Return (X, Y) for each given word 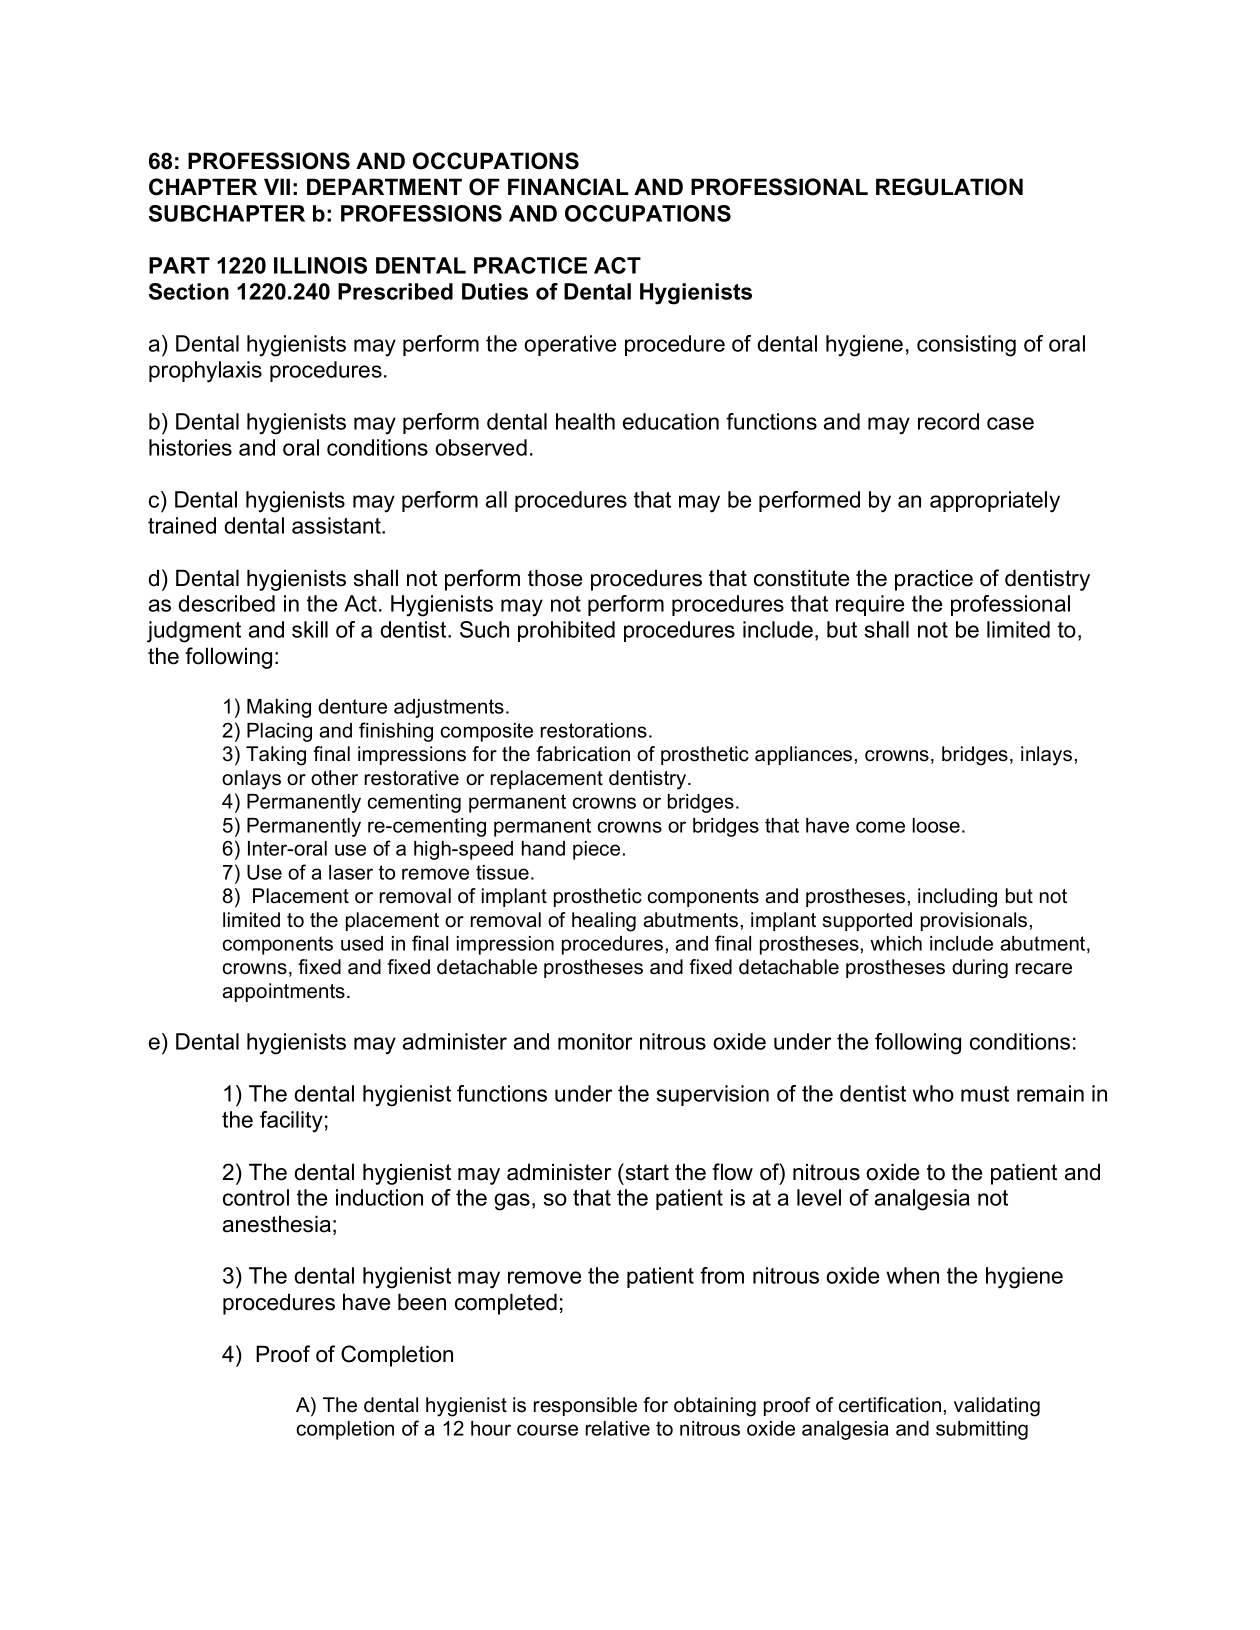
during (980, 969)
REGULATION (949, 187)
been (422, 1302)
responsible (585, 1406)
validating (997, 1407)
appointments (283, 992)
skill (310, 629)
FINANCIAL (568, 187)
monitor (595, 1041)
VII (277, 186)
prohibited (566, 631)
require (870, 605)
